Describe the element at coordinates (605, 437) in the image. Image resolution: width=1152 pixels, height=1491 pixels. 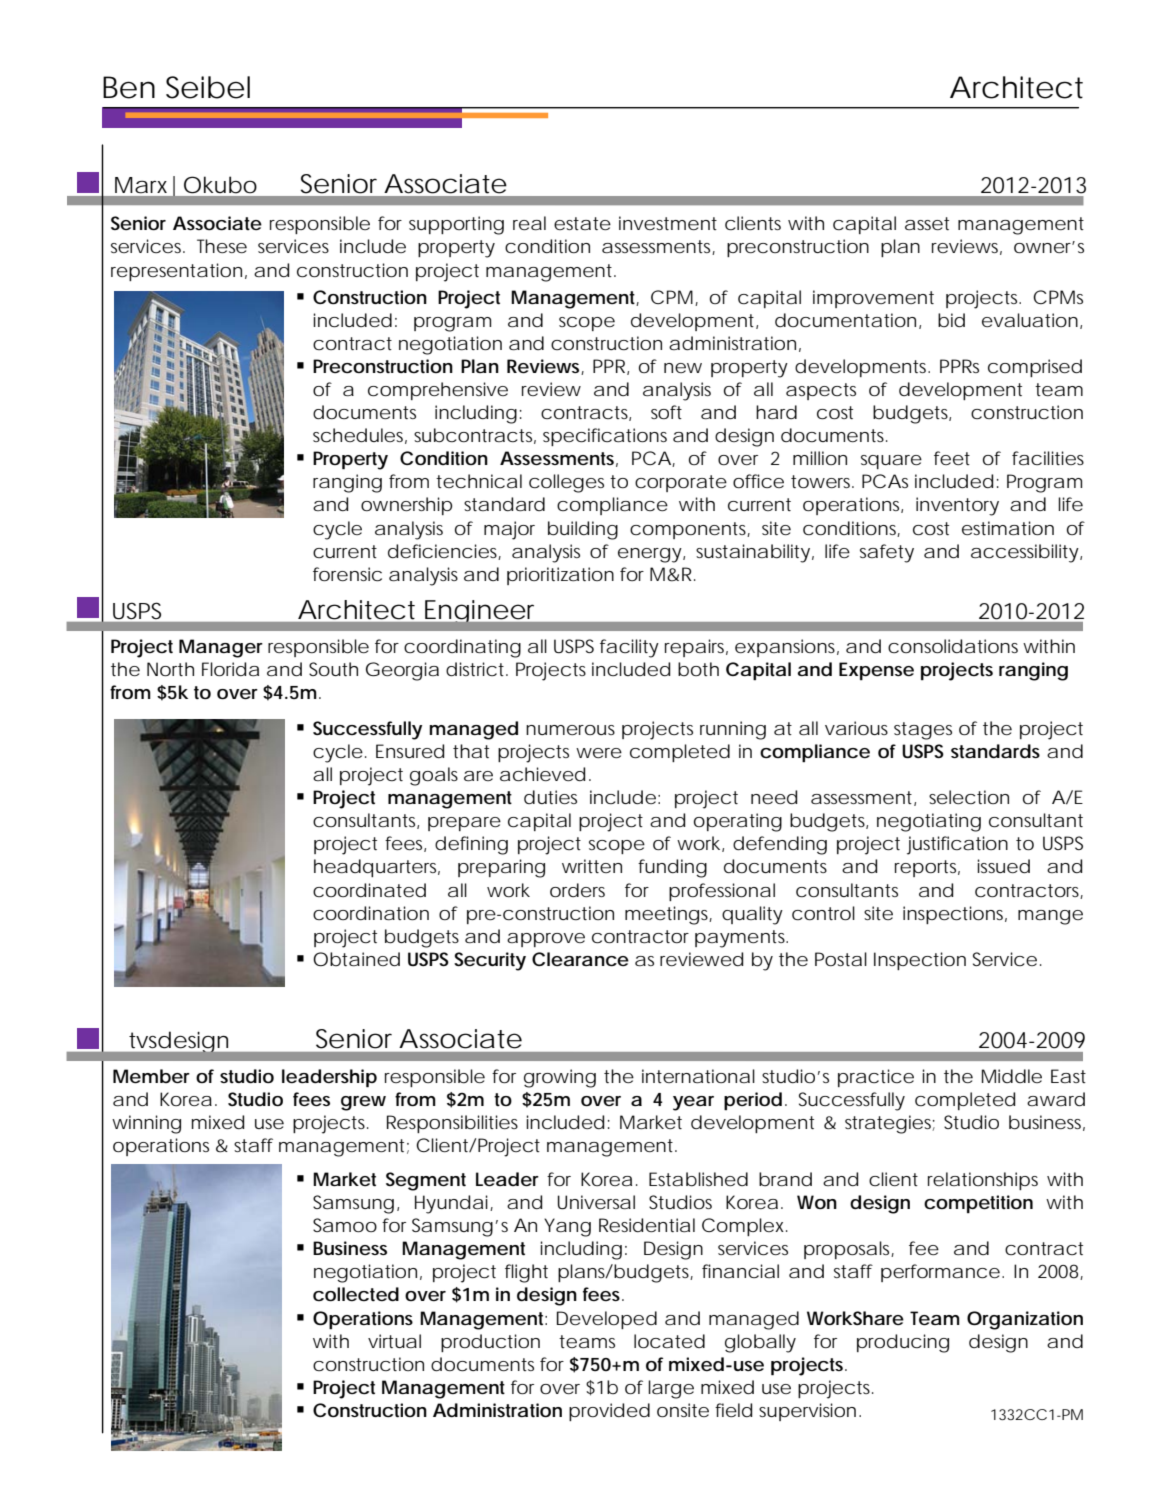
I see `specifications` at that location.
